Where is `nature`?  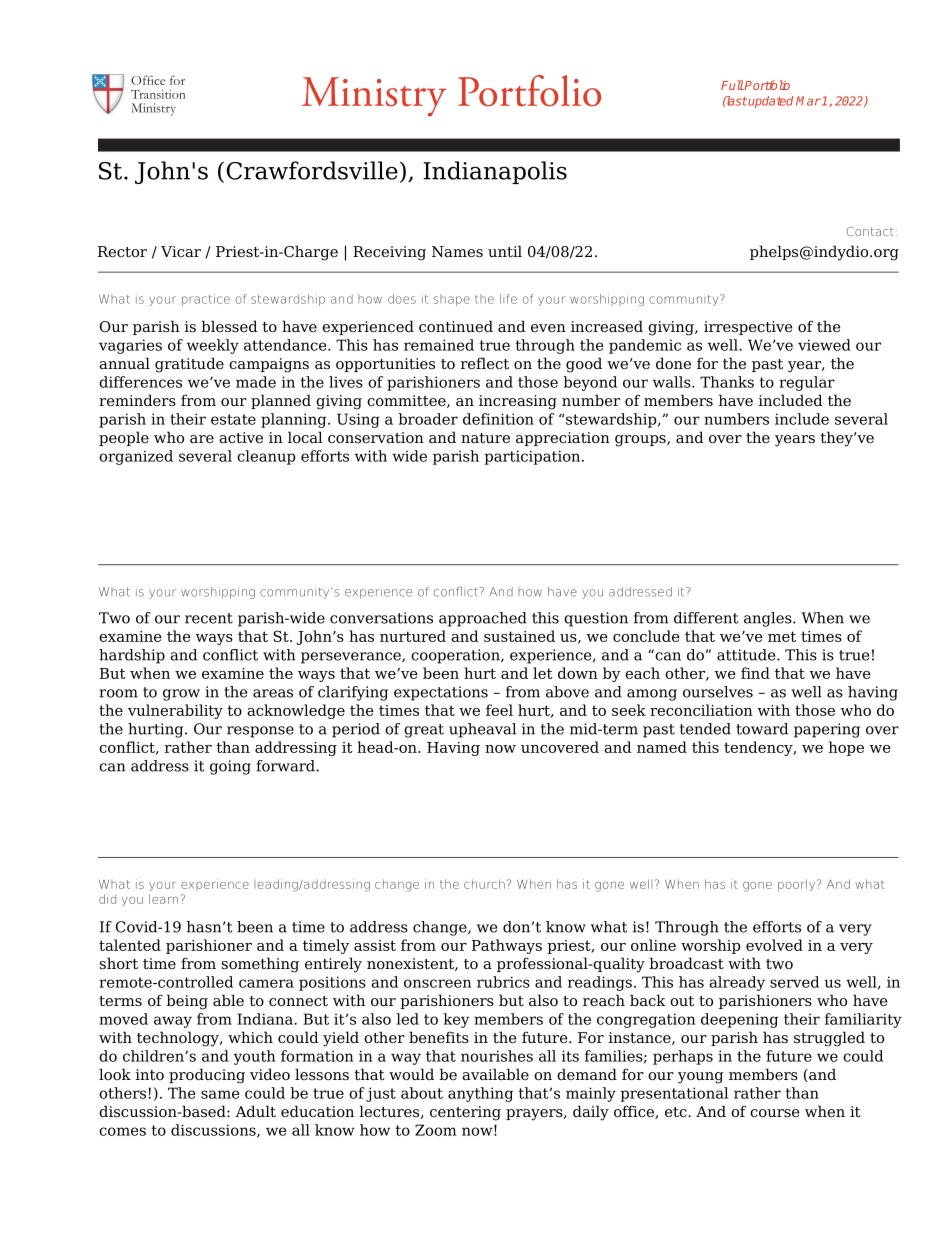 nature is located at coordinates (485, 438).
